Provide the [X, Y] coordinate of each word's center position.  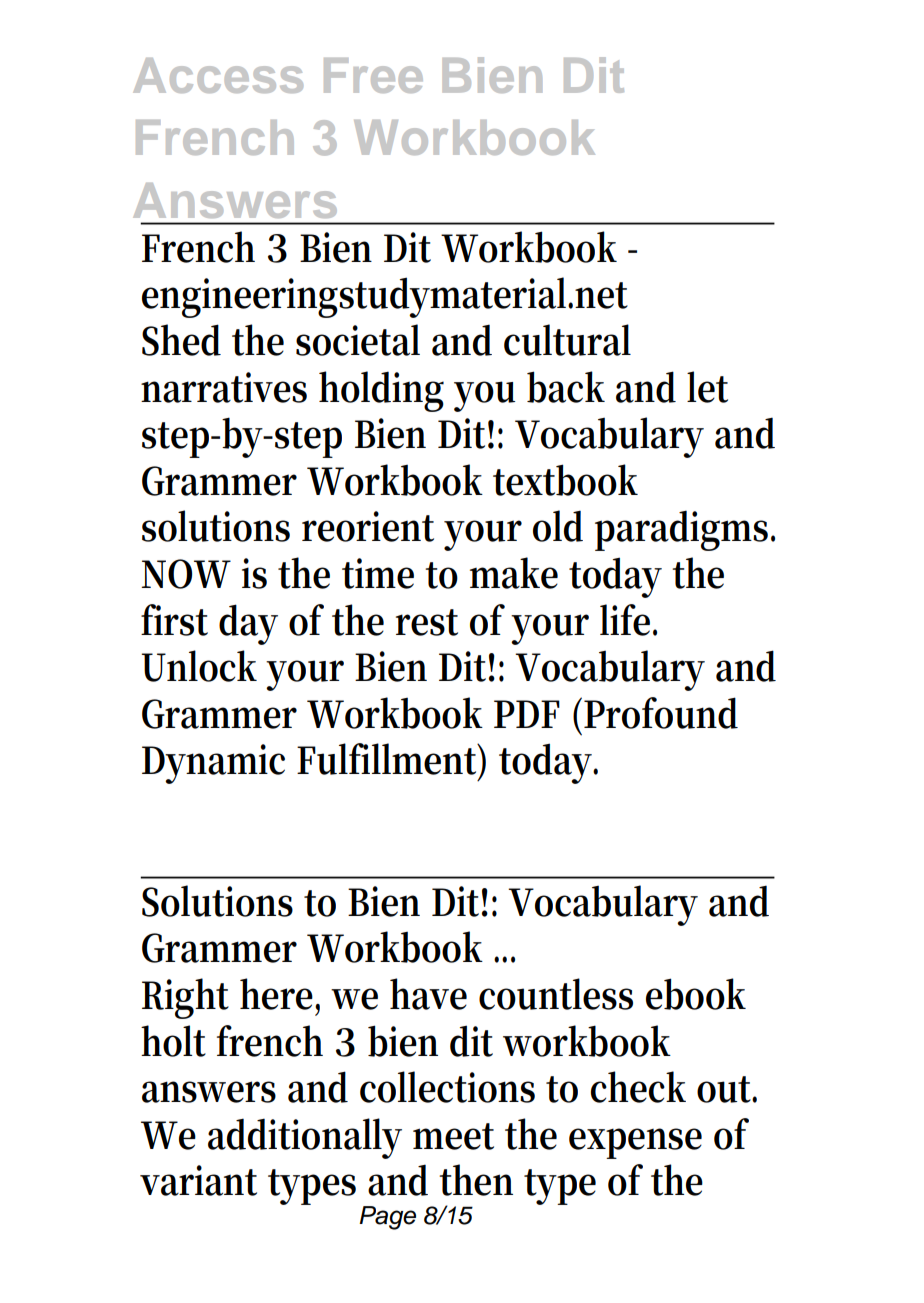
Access [218, 75]
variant [198, 1180]
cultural [567, 340]
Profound [661, 713]
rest [427, 622]
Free [373, 75]
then [476, 1180]
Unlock [199, 666]
